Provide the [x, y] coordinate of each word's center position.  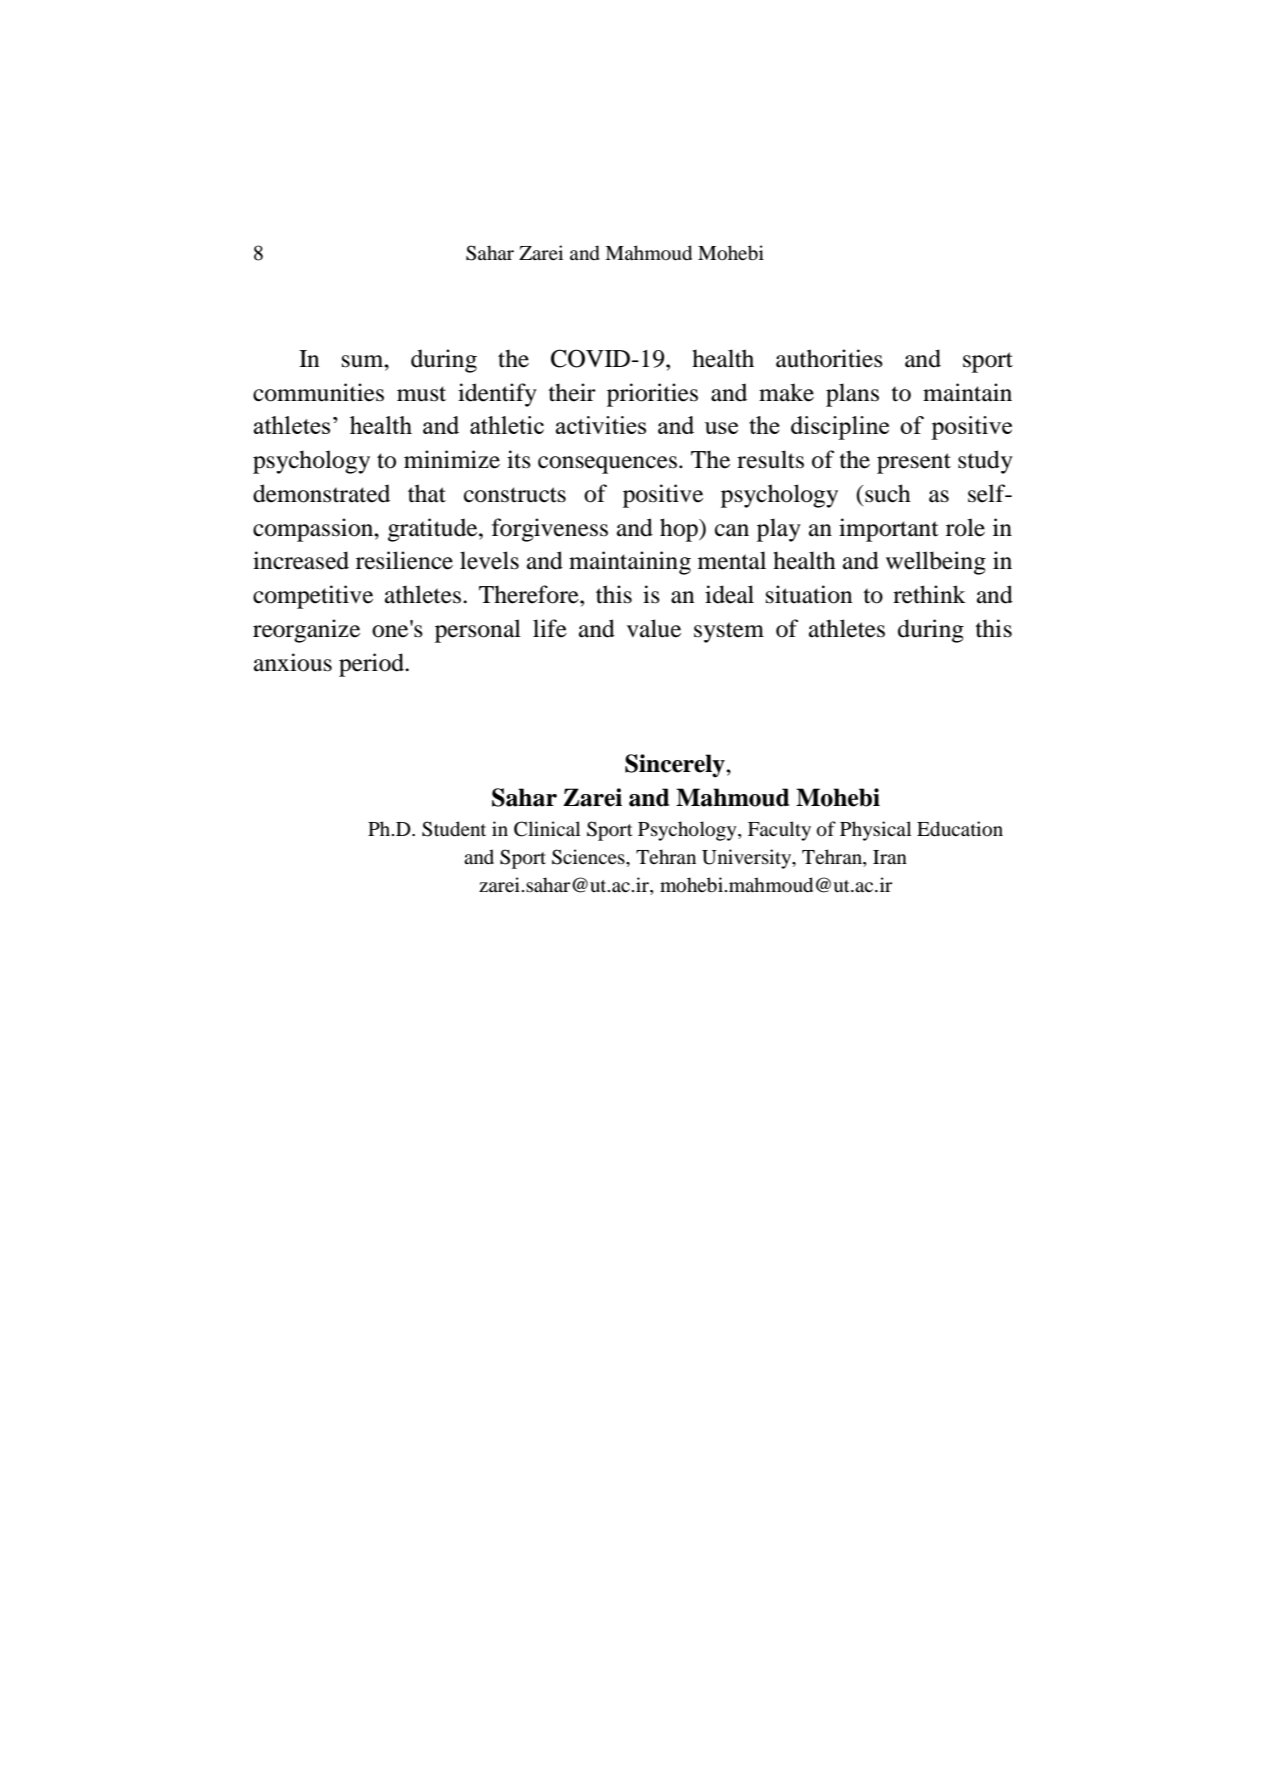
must [421, 394]
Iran [890, 857]
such [887, 493]
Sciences [589, 857]
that [427, 493]
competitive [313, 597]
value [654, 628]
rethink [929, 594]
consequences [607, 465]
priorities [652, 395]
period [372, 665]
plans [852, 395]
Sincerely [676, 766]
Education [960, 829]
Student [454, 829]
